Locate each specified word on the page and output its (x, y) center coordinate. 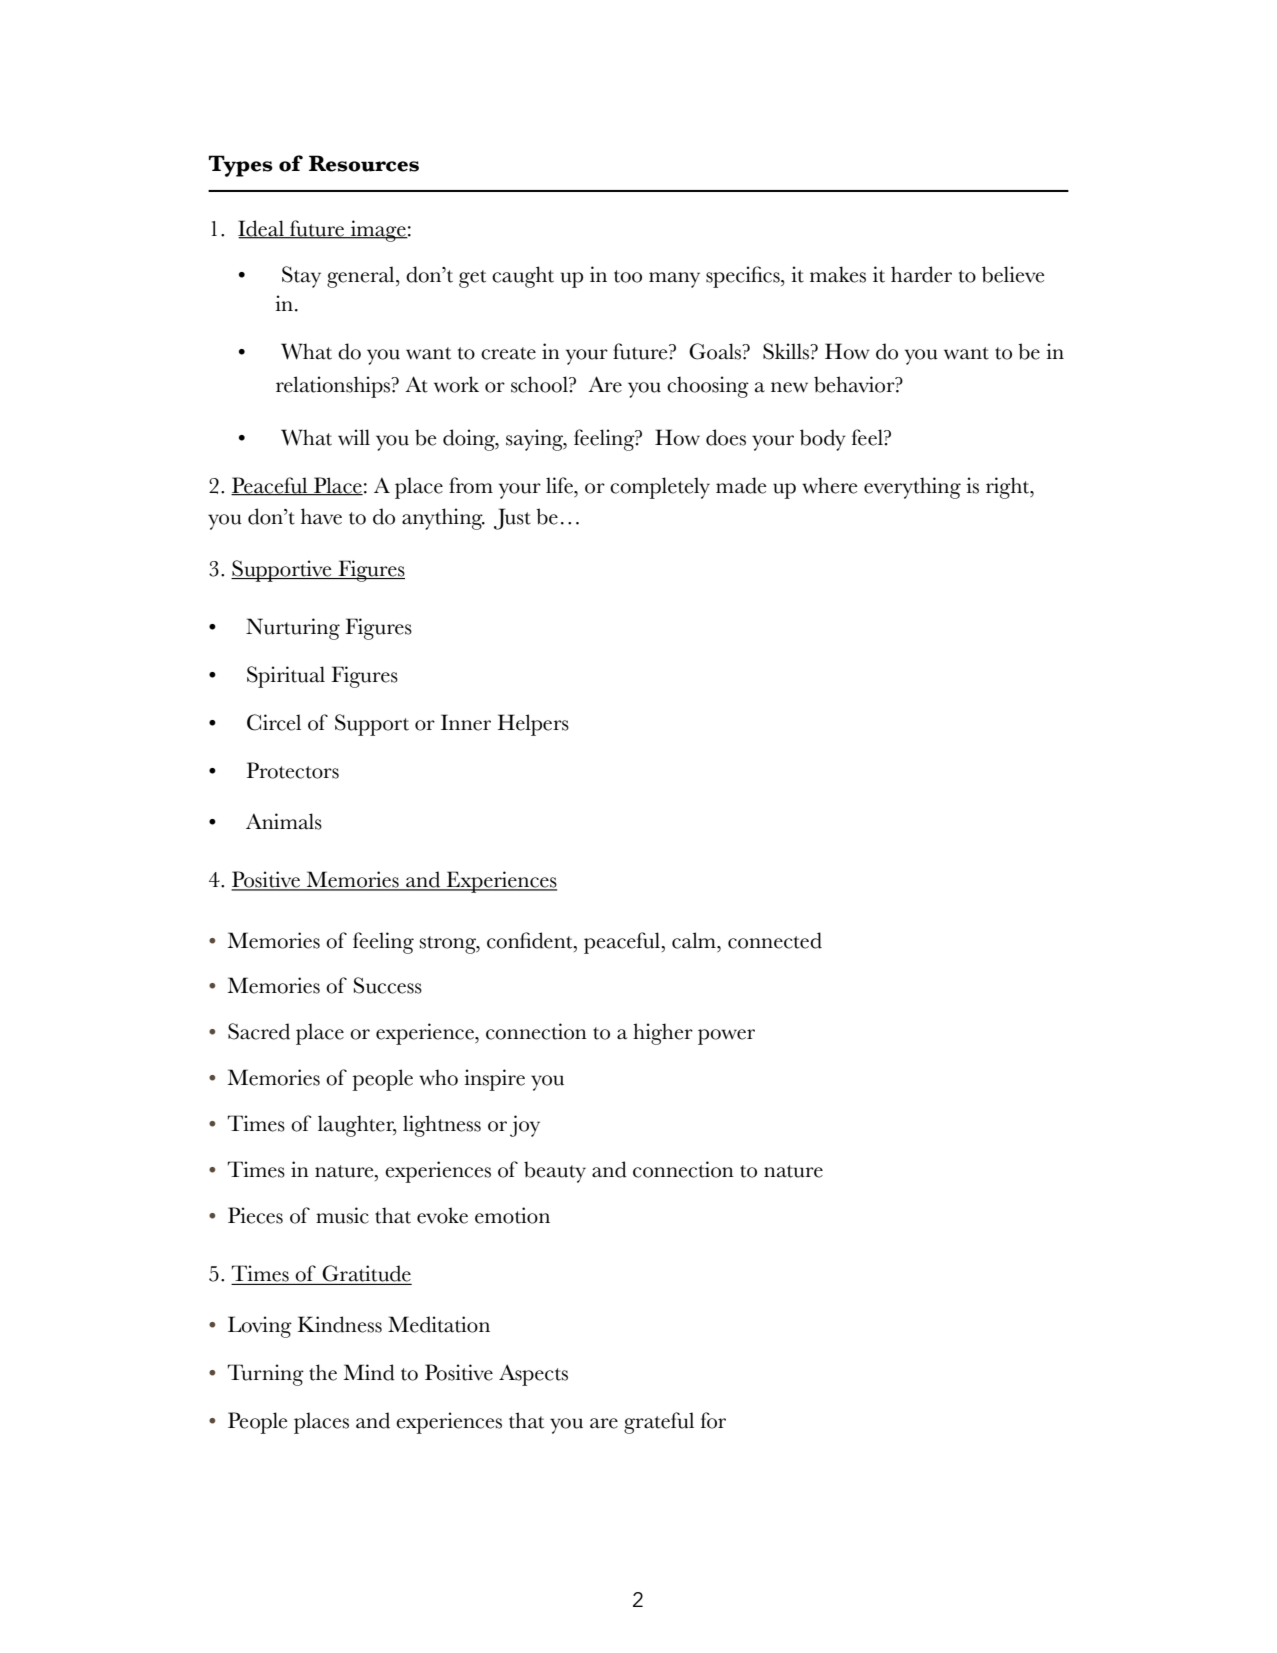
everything (912, 488)
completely (660, 488)
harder (921, 274)
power (726, 1037)
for (713, 1420)
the (323, 1372)
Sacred (259, 1031)
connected (775, 940)
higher (663, 1034)
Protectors (293, 770)
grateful (659, 1423)
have (321, 516)
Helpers (533, 725)
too (628, 276)
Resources (364, 163)
